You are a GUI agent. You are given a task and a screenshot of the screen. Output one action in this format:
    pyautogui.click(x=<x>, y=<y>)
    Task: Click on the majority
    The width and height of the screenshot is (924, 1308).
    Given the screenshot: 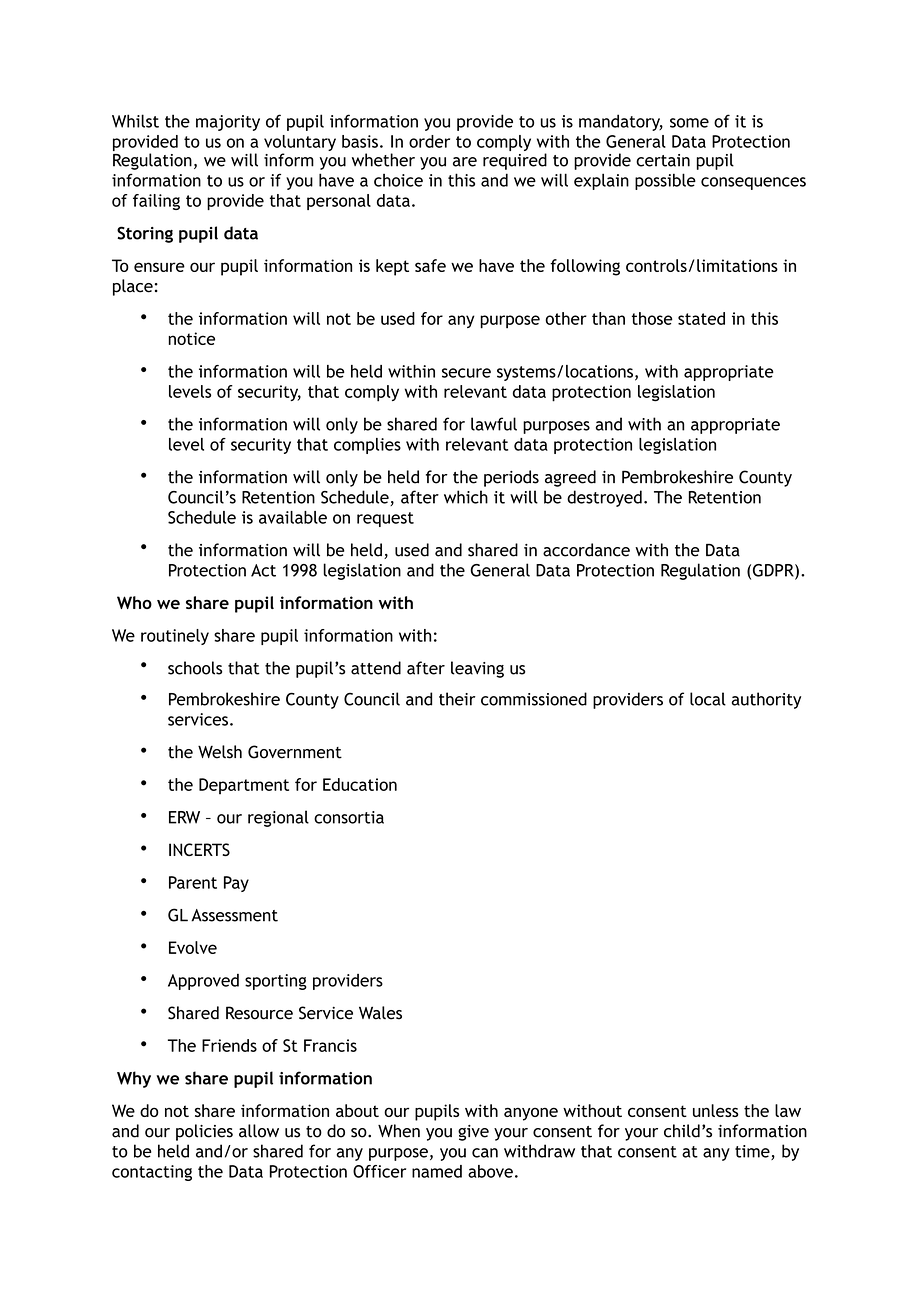 What is the action you would take?
    pyautogui.click(x=228, y=123)
